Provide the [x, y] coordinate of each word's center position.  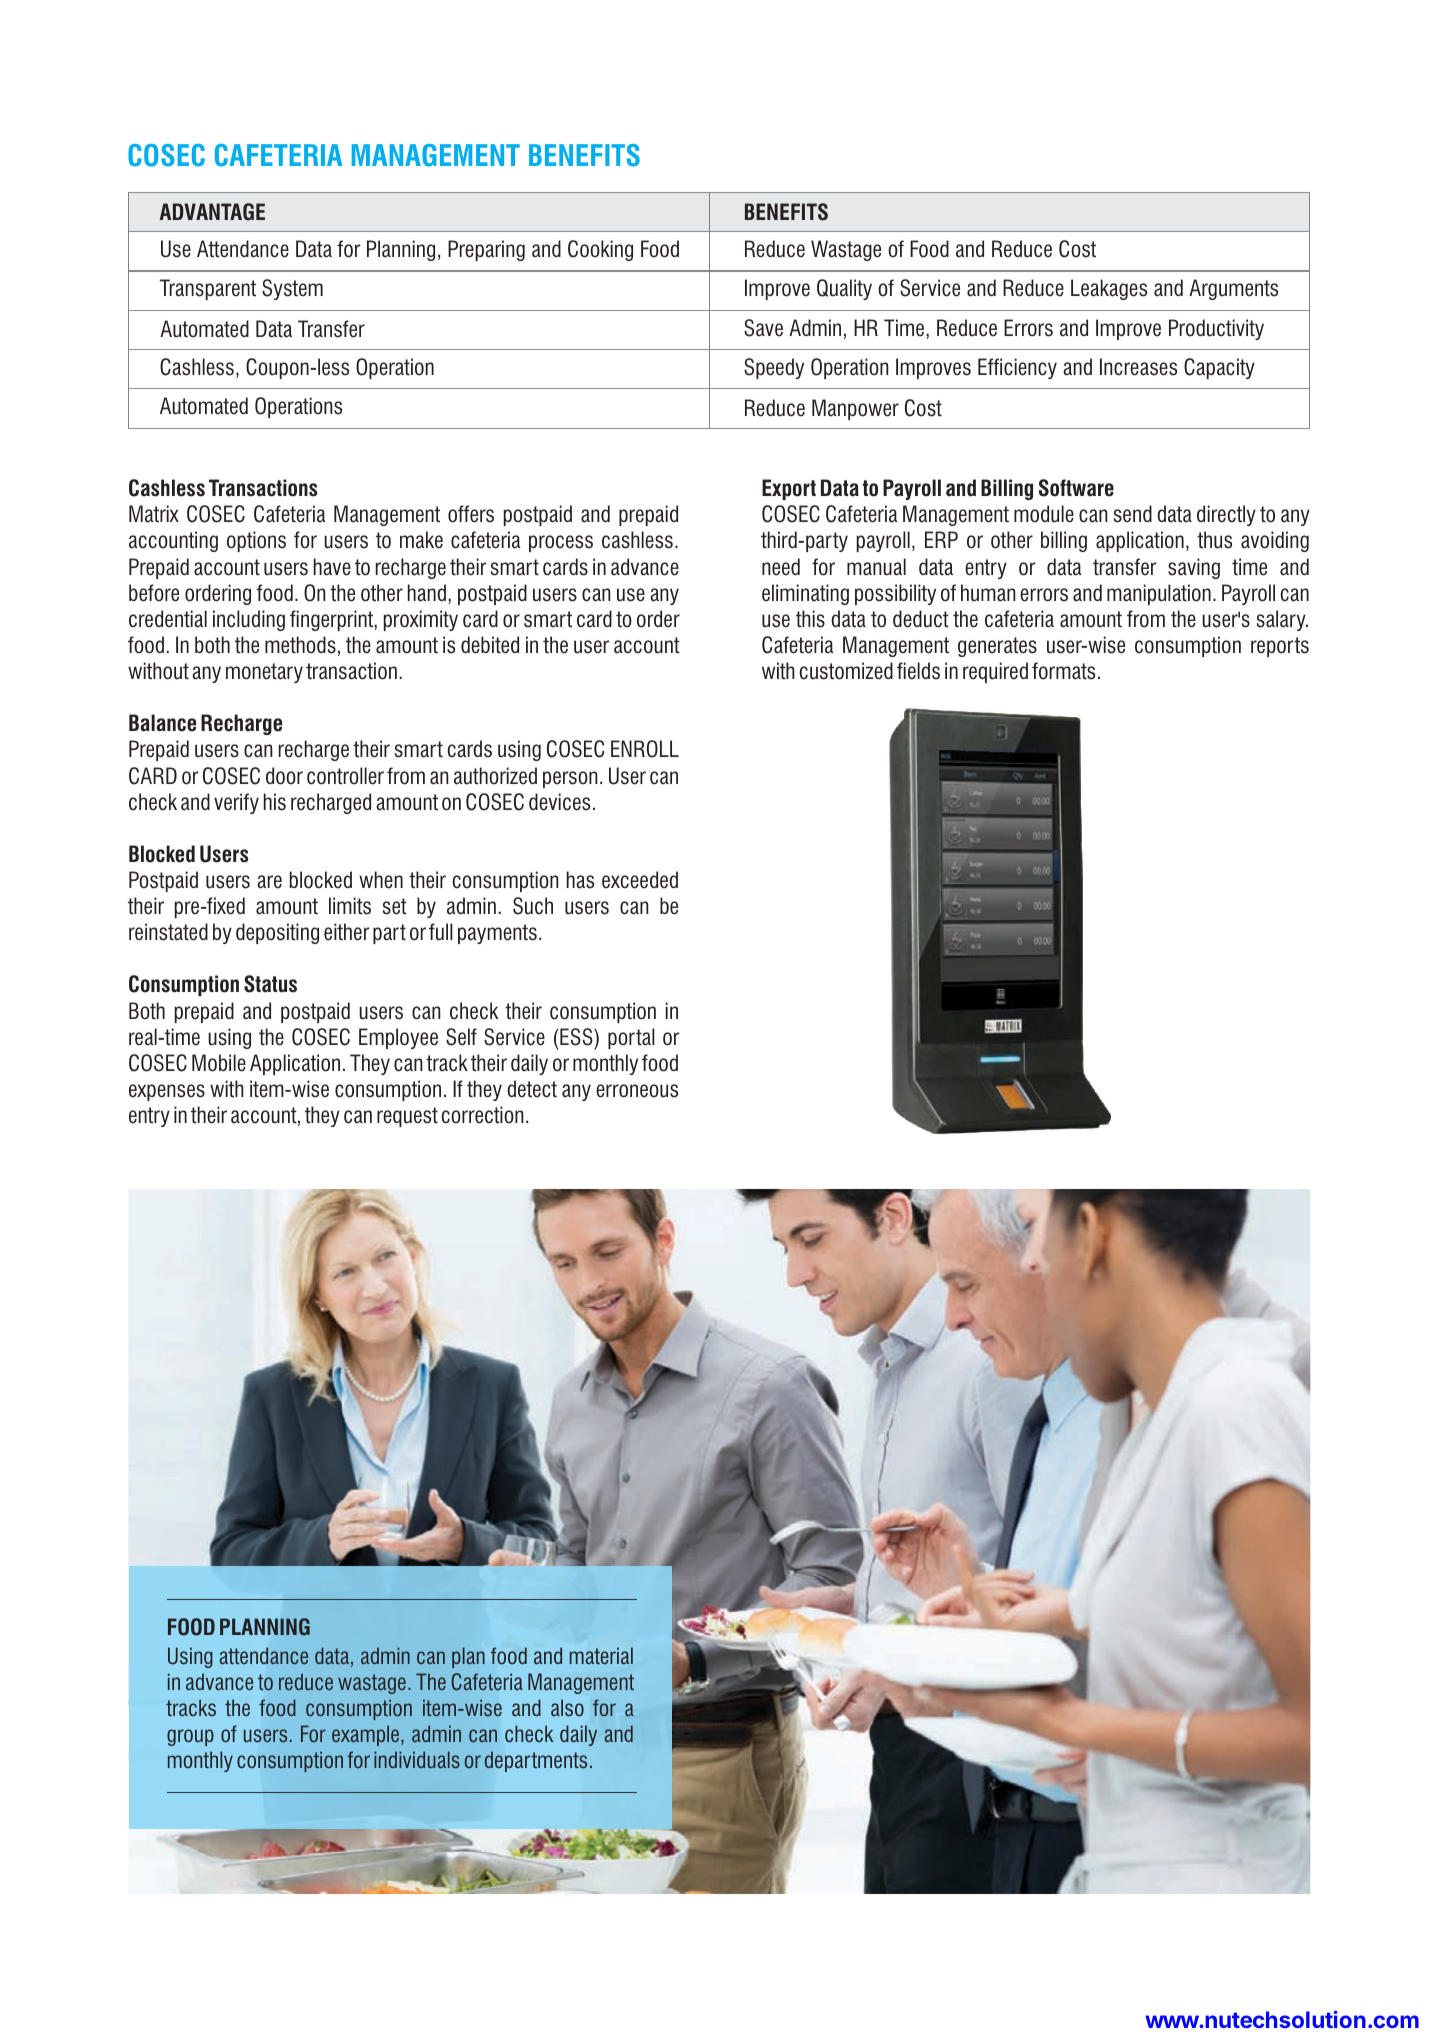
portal [631, 1038]
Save [763, 328]
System [292, 289]
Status [270, 984]
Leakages [1109, 289]
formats [1063, 671]
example [367, 1735]
